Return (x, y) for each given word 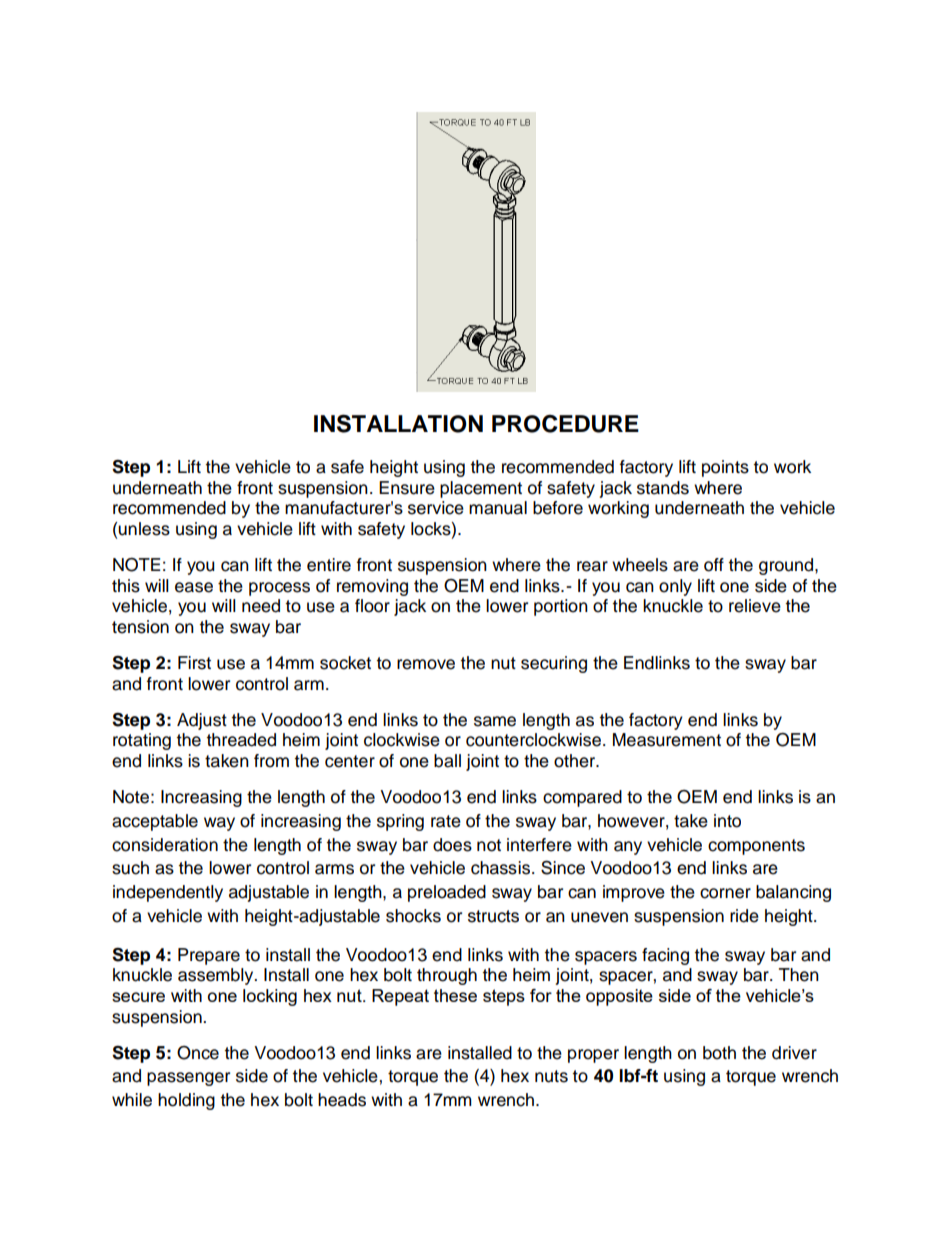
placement (481, 489)
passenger (188, 1079)
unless (144, 529)
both (719, 1053)
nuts (551, 1076)
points (725, 468)
